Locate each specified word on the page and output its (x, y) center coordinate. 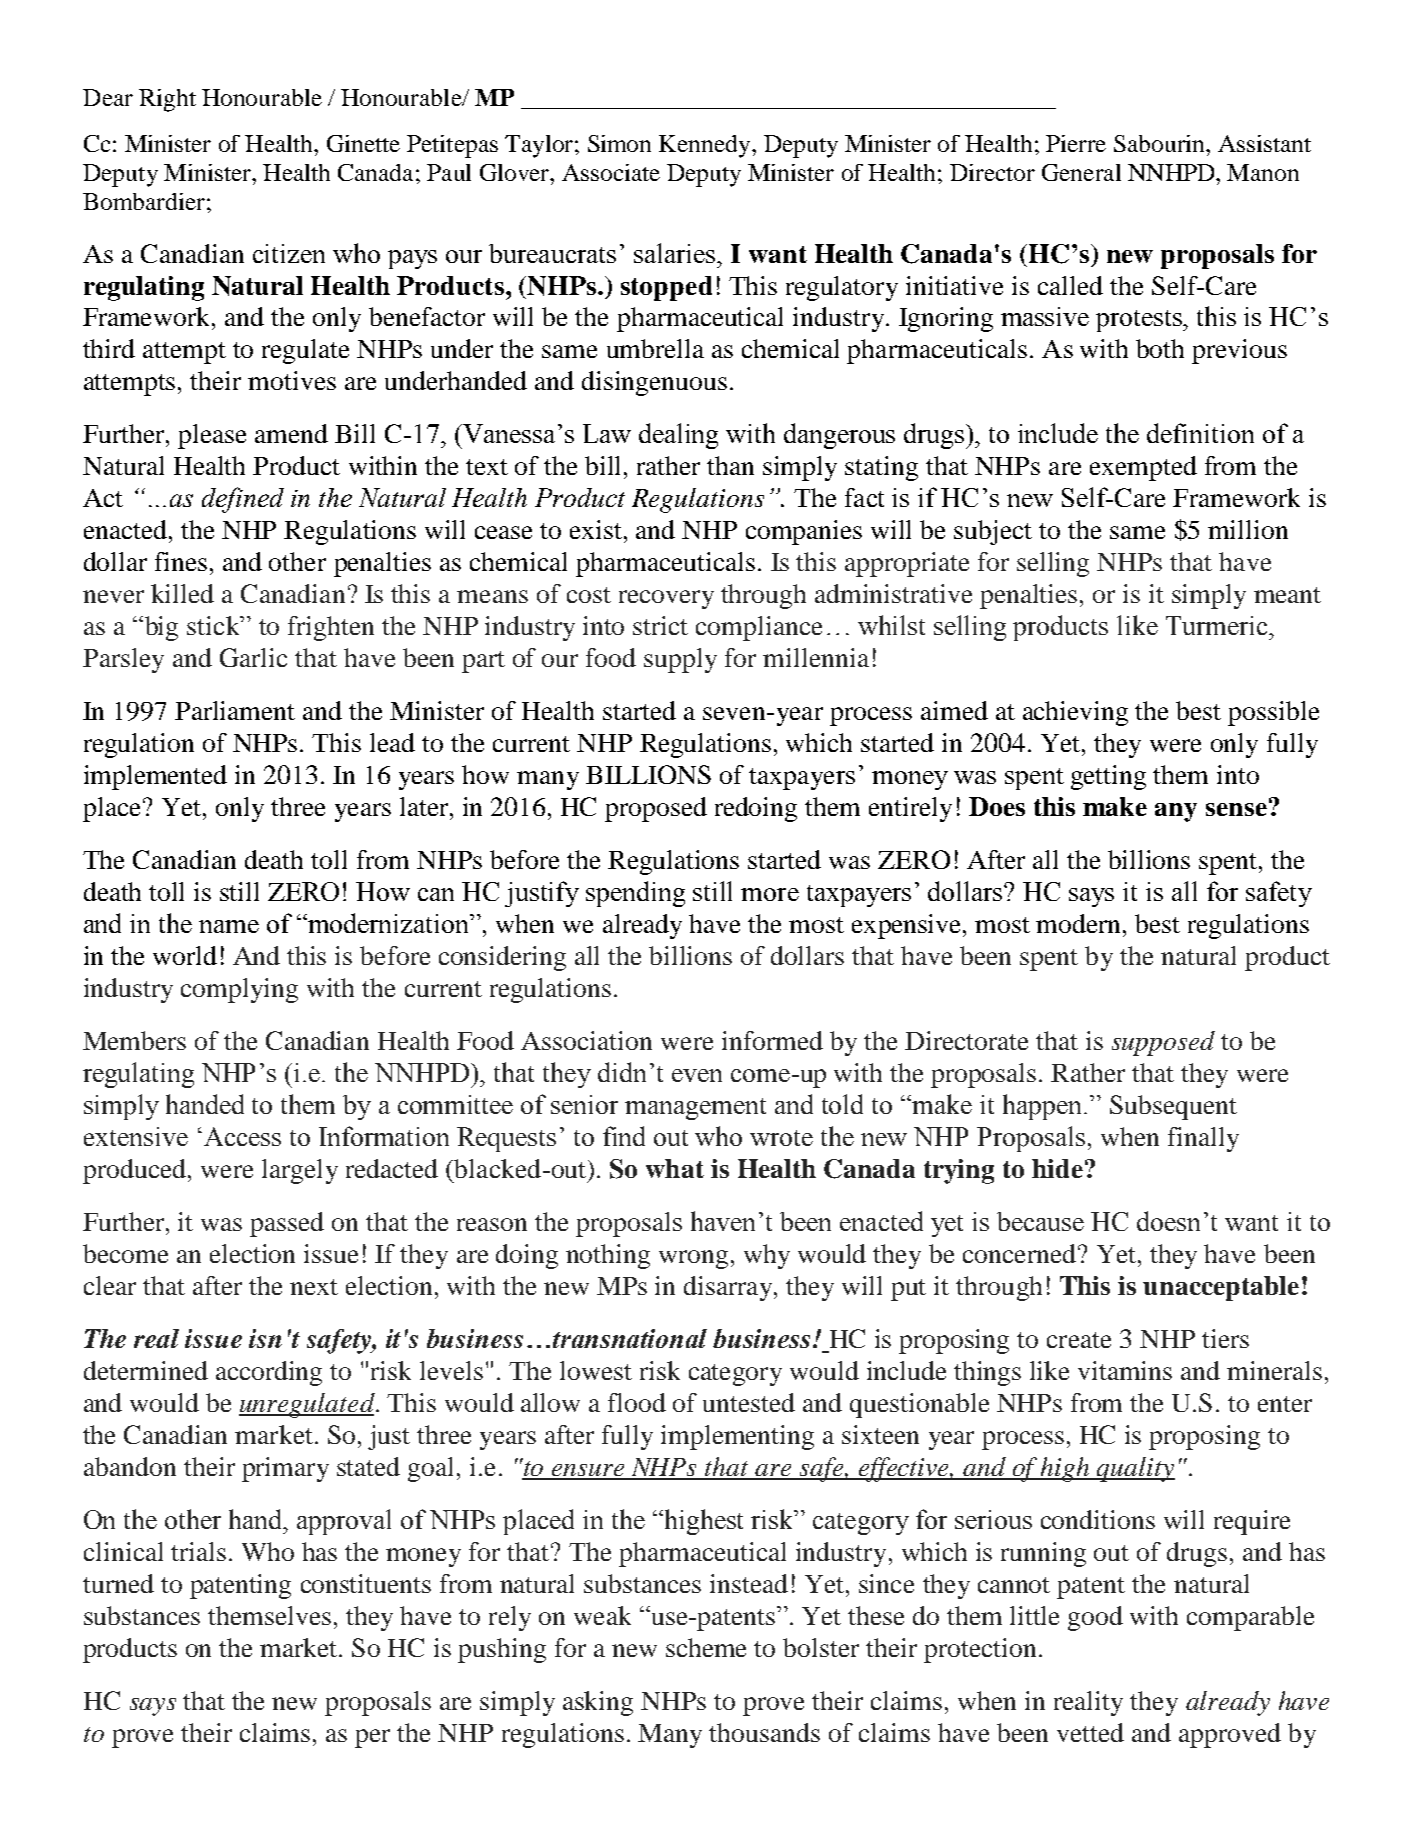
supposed (1163, 1043)
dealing (678, 436)
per (372, 1738)
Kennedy (706, 146)
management (695, 1109)
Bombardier (144, 201)
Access (242, 1136)
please (212, 436)
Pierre (1076, 143)
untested (749, 1402)
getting (1108, 777)
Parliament (235, 710)
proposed (656, 809)
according (269, 1373)
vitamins (1125, 1370)
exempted (1143, 468)
